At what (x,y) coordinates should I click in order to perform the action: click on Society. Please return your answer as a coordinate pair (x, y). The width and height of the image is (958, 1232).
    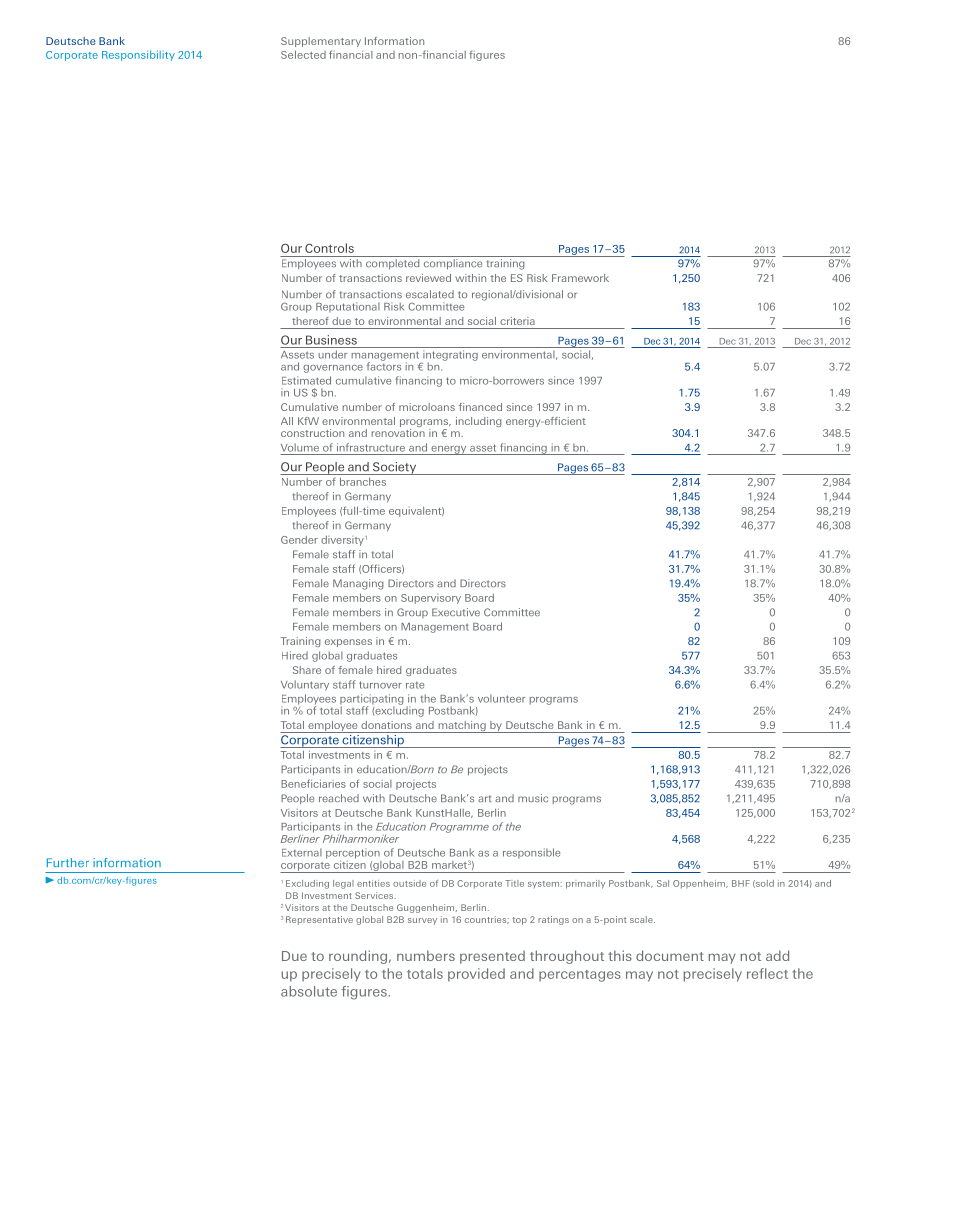
    Looking at the image, I should click on (394, 468).
